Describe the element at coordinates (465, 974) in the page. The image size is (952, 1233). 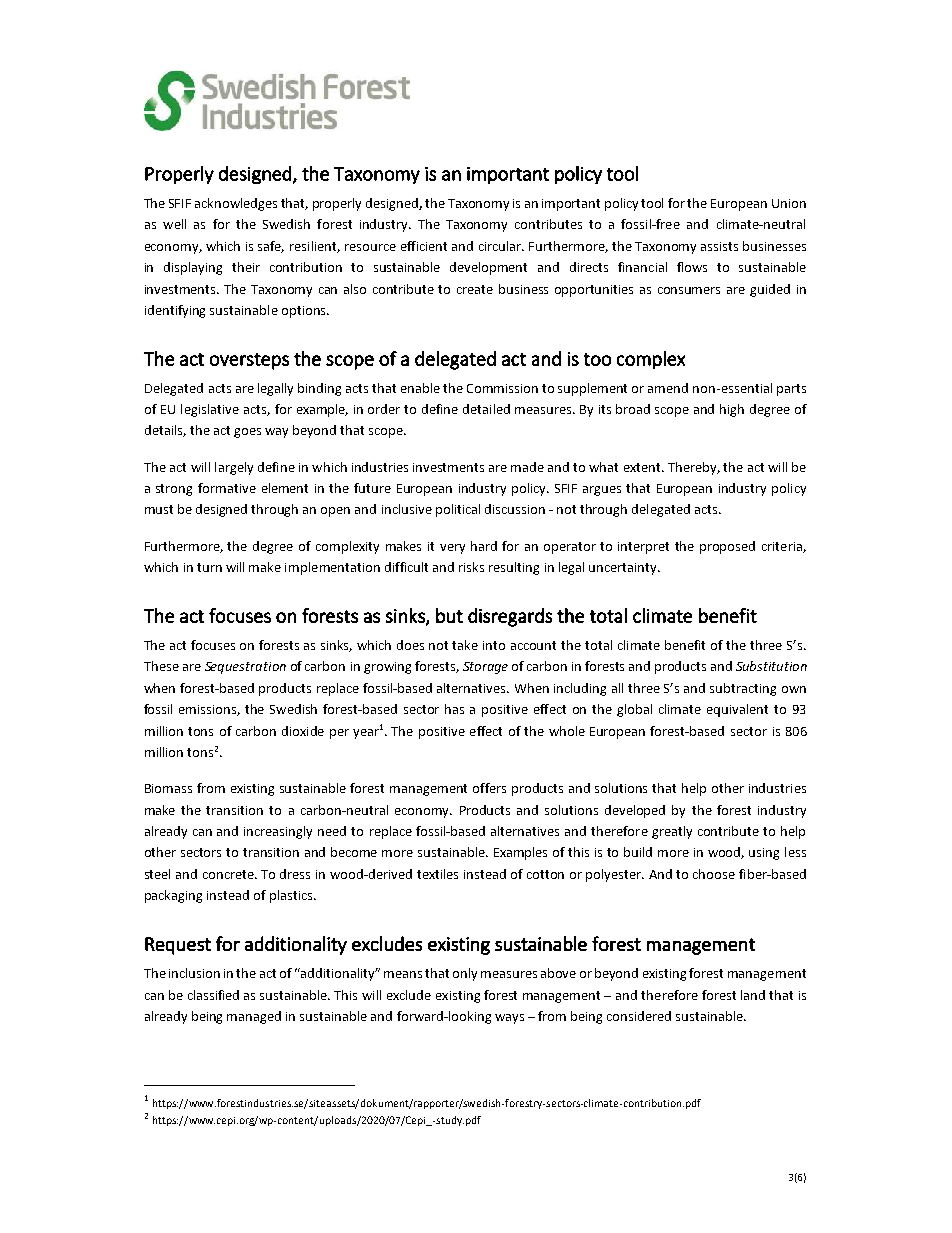
I see `only` at that location.
